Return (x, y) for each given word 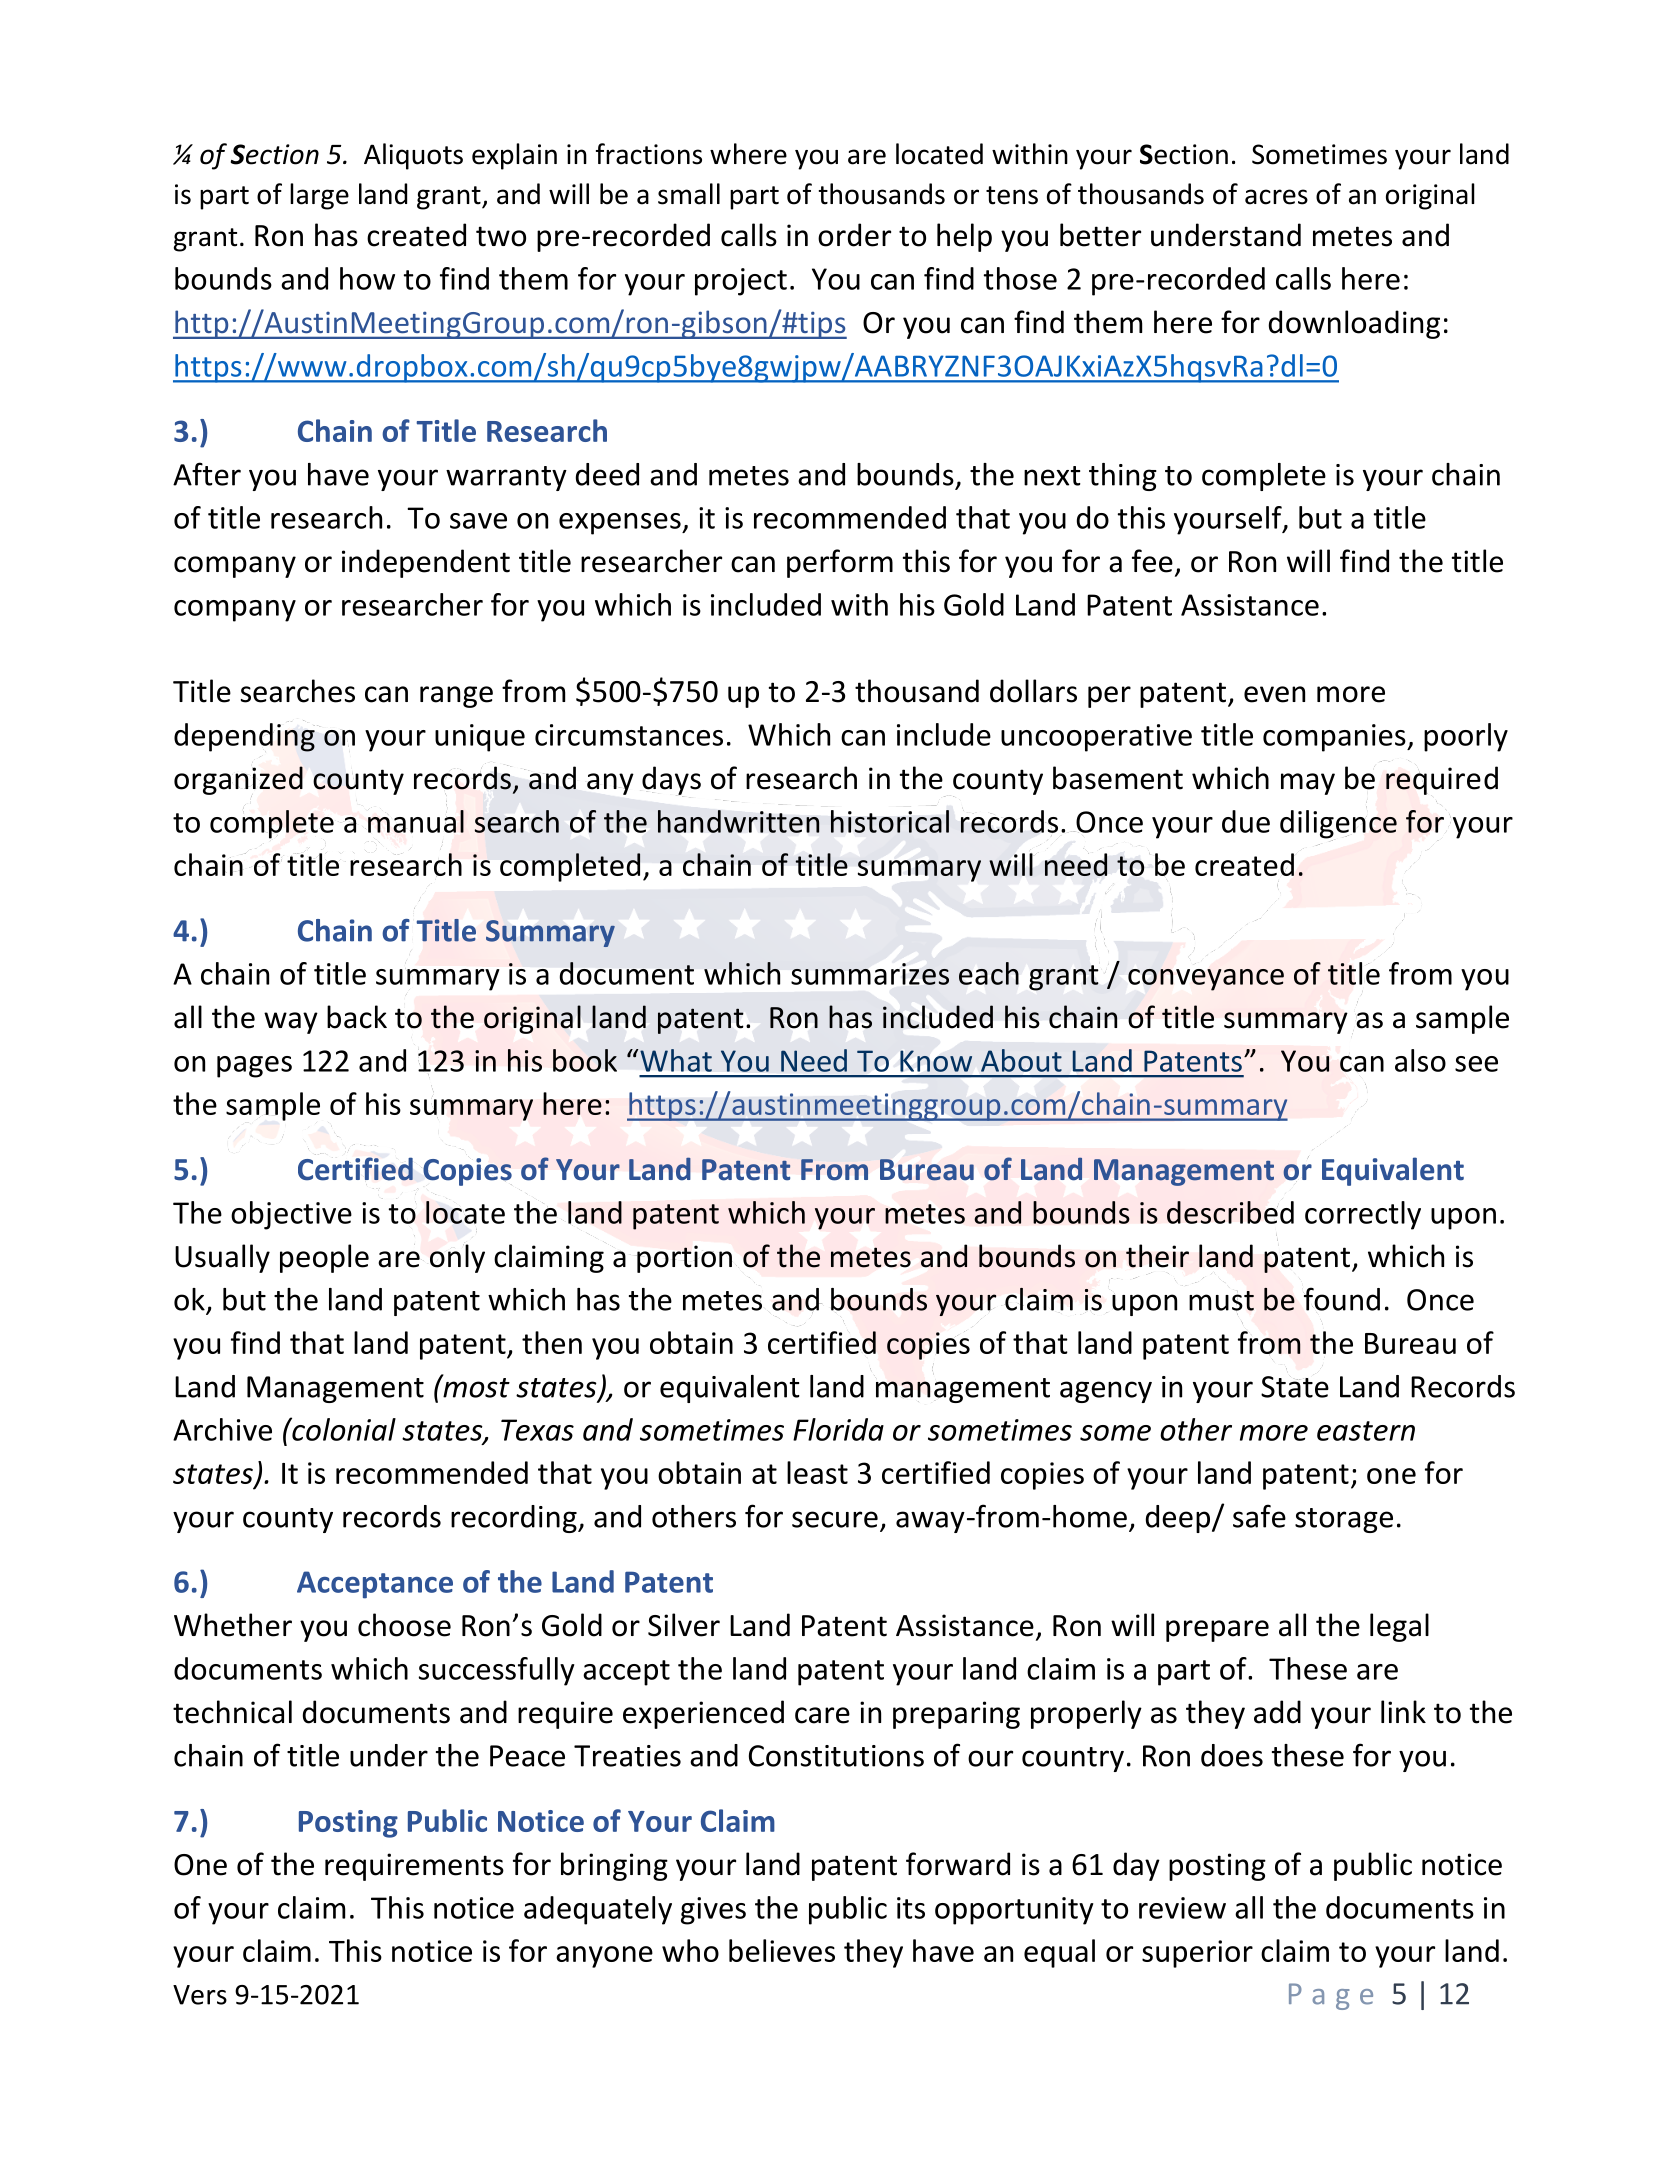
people (324, 1258)
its (911, 1908)
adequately (598, 1910)
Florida (838, 1429)
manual (416, 821)
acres (1276, 197)
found (1342, 1299)
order (854, 235)
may (1308, 784)
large (319, 196)
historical (890, 821)
